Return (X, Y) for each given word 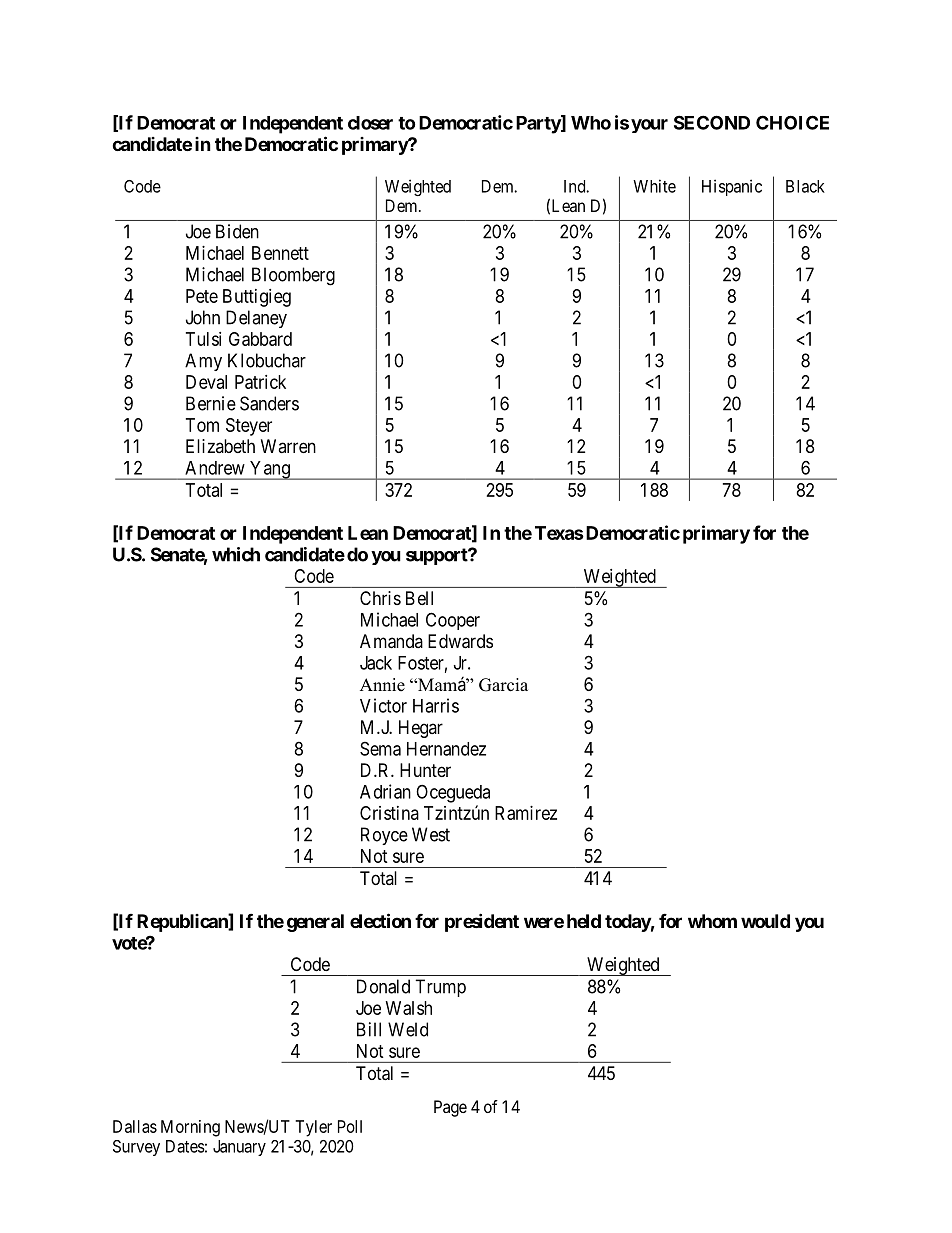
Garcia (503, 685)
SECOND (712, 122)
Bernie (211, 403)
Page (450, 1108)
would (765, 921)
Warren (288, 446)
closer (370, 123)
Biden (237, 231)
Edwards (460, 641)
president (482, 922)
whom (712, 921)
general (315, 923)
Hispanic (732, 187)
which (236, 554)
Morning (190, 1128)
